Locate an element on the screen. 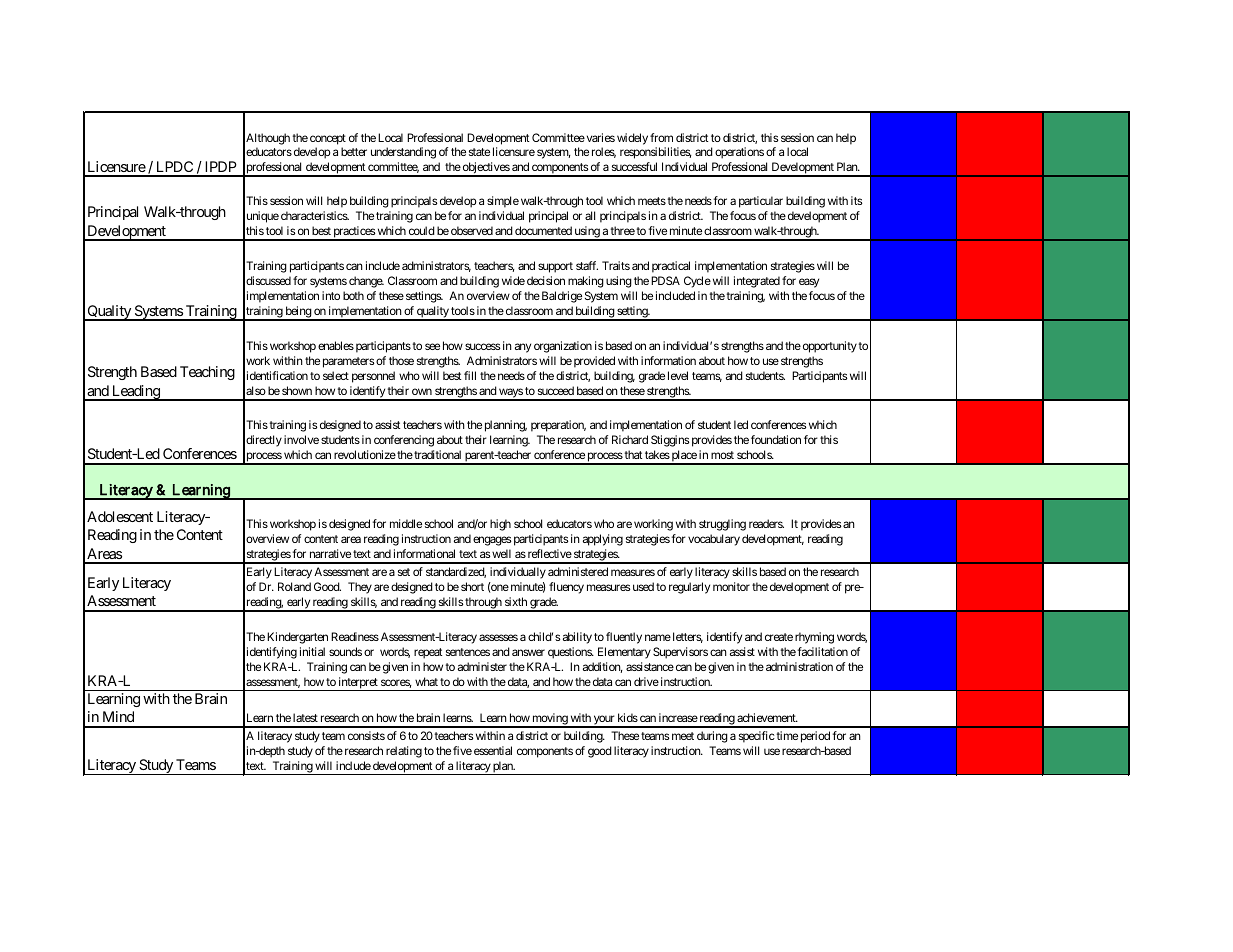 Image resolution: width=1233 pixels, height=952 pixels. latest is located at coordinates (305, 717).
